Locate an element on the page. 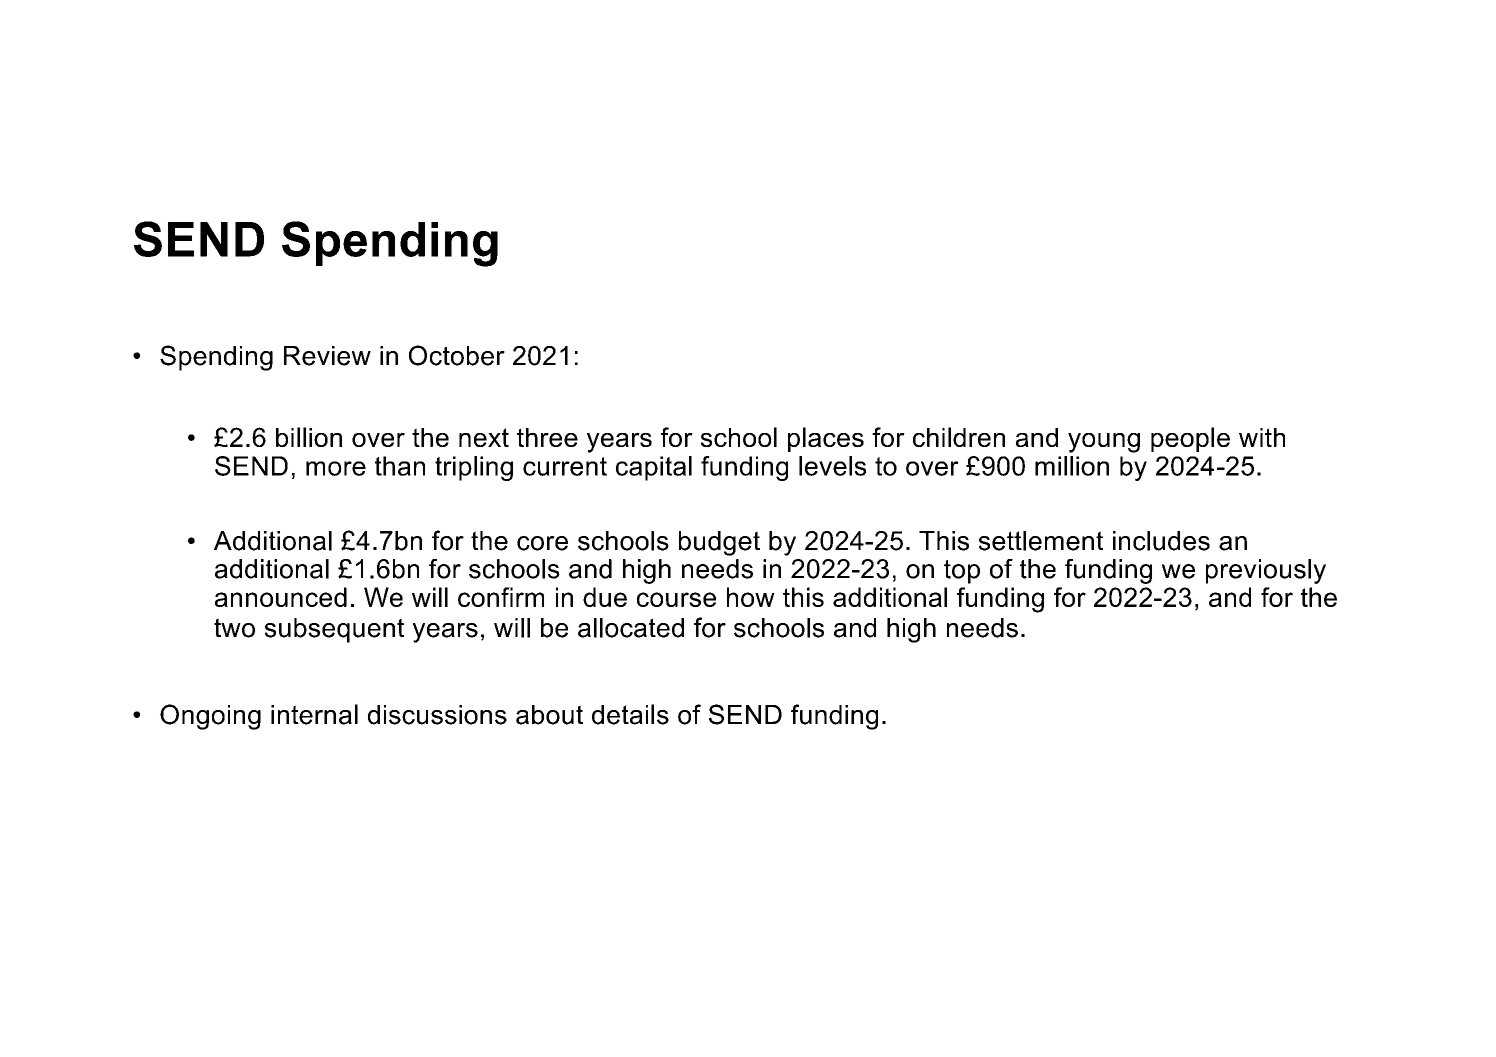 Image resolution: width=1496 pixels, height=1057 pixels. announced is located at coordinates (281, 597).
